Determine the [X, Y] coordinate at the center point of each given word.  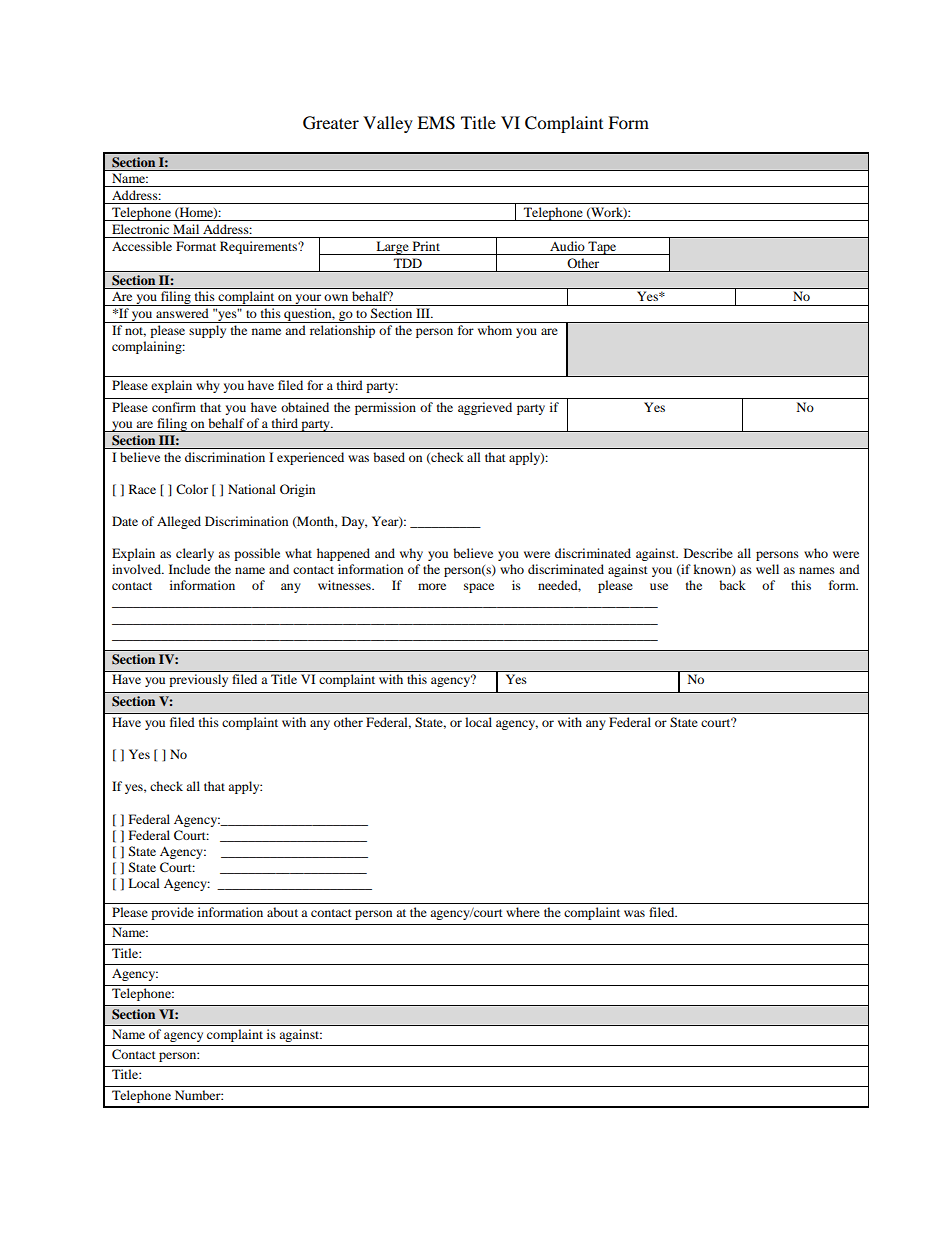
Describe [708, 553]
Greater [331, 123]
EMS [436, 123]
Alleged [179, 522]
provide [172, 913]
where [523, 912]
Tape [602, 248]
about [282, 912]
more [432, 586]
